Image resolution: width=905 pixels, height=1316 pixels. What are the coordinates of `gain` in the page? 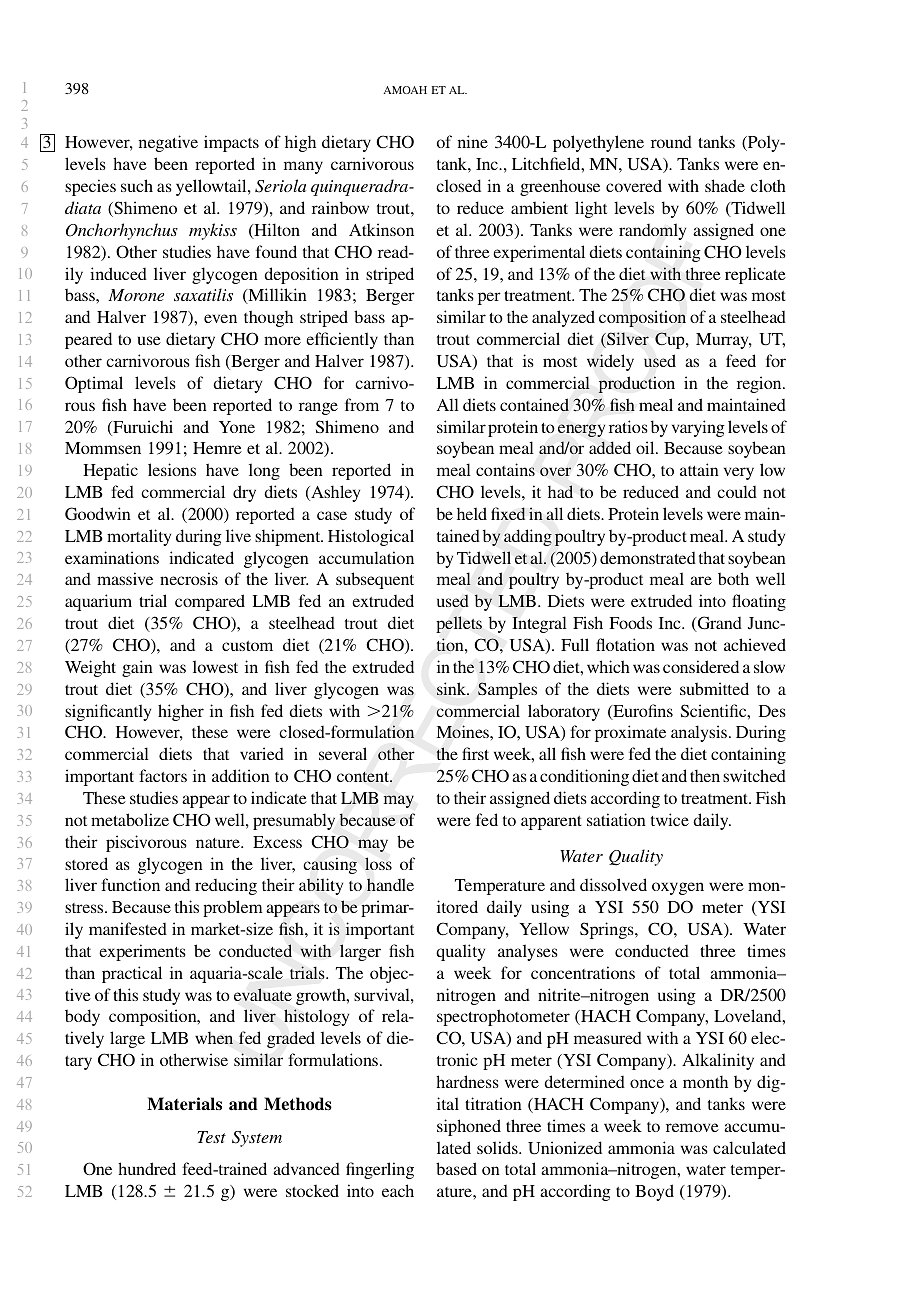 It's located at (137, 668).
